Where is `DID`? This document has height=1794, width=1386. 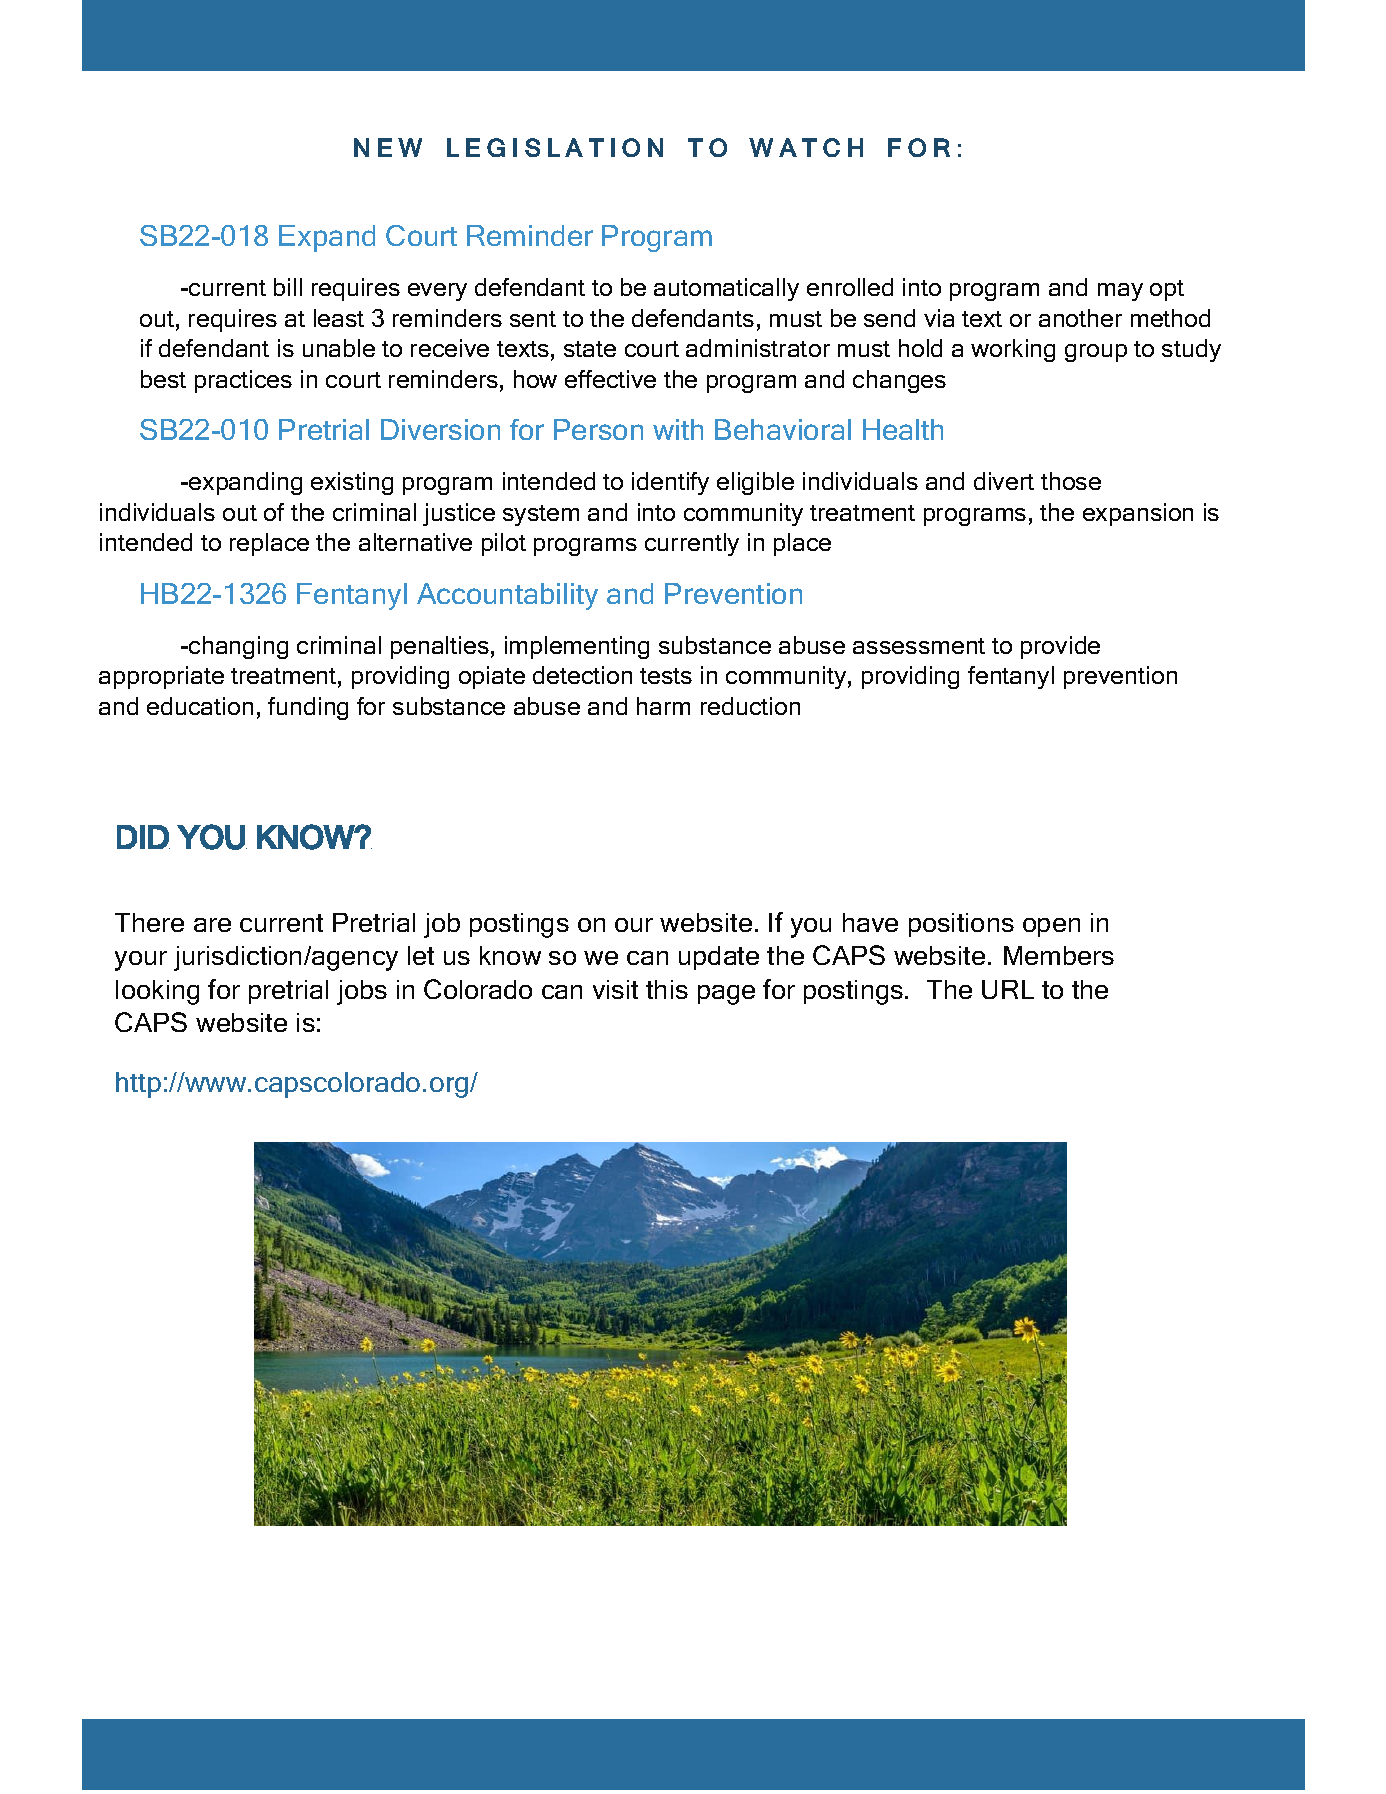
DID is located at coordinates (143, 837).
